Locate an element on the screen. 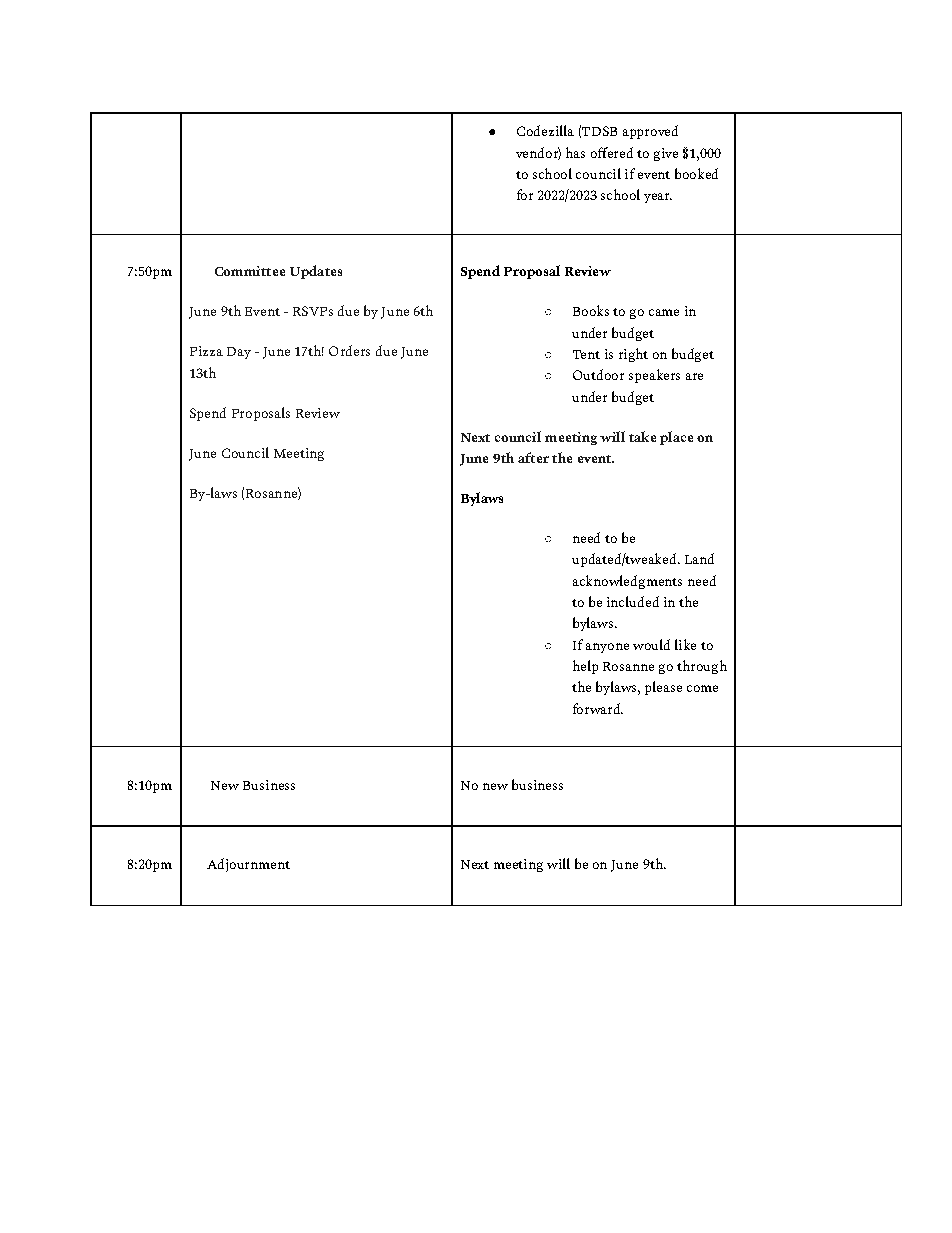 This screenshot has width=952, height=1233. Committee is located at coordinates (250, 271).
